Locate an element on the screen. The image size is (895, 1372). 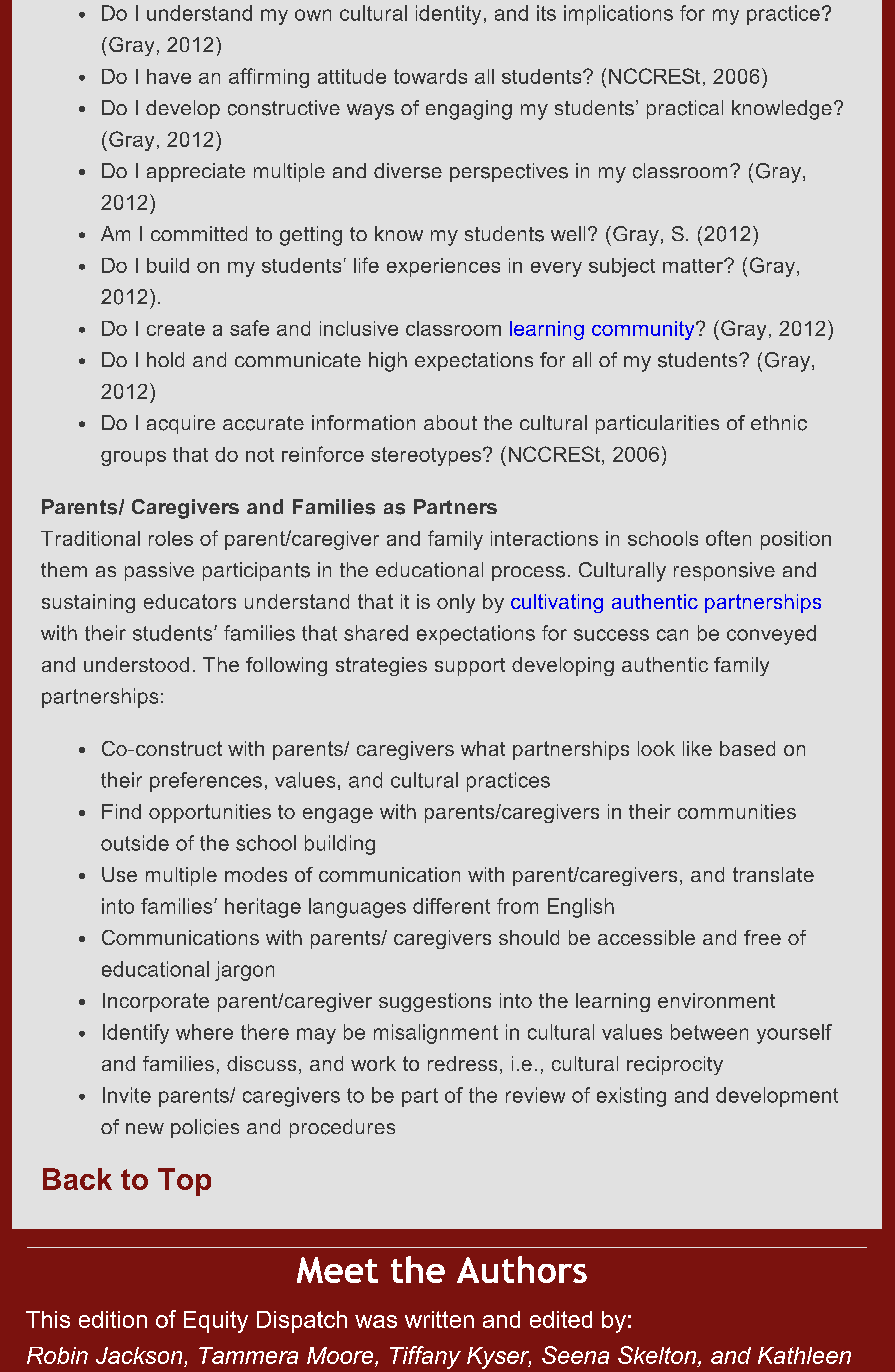
towards is located at coordinates (430, 76).
